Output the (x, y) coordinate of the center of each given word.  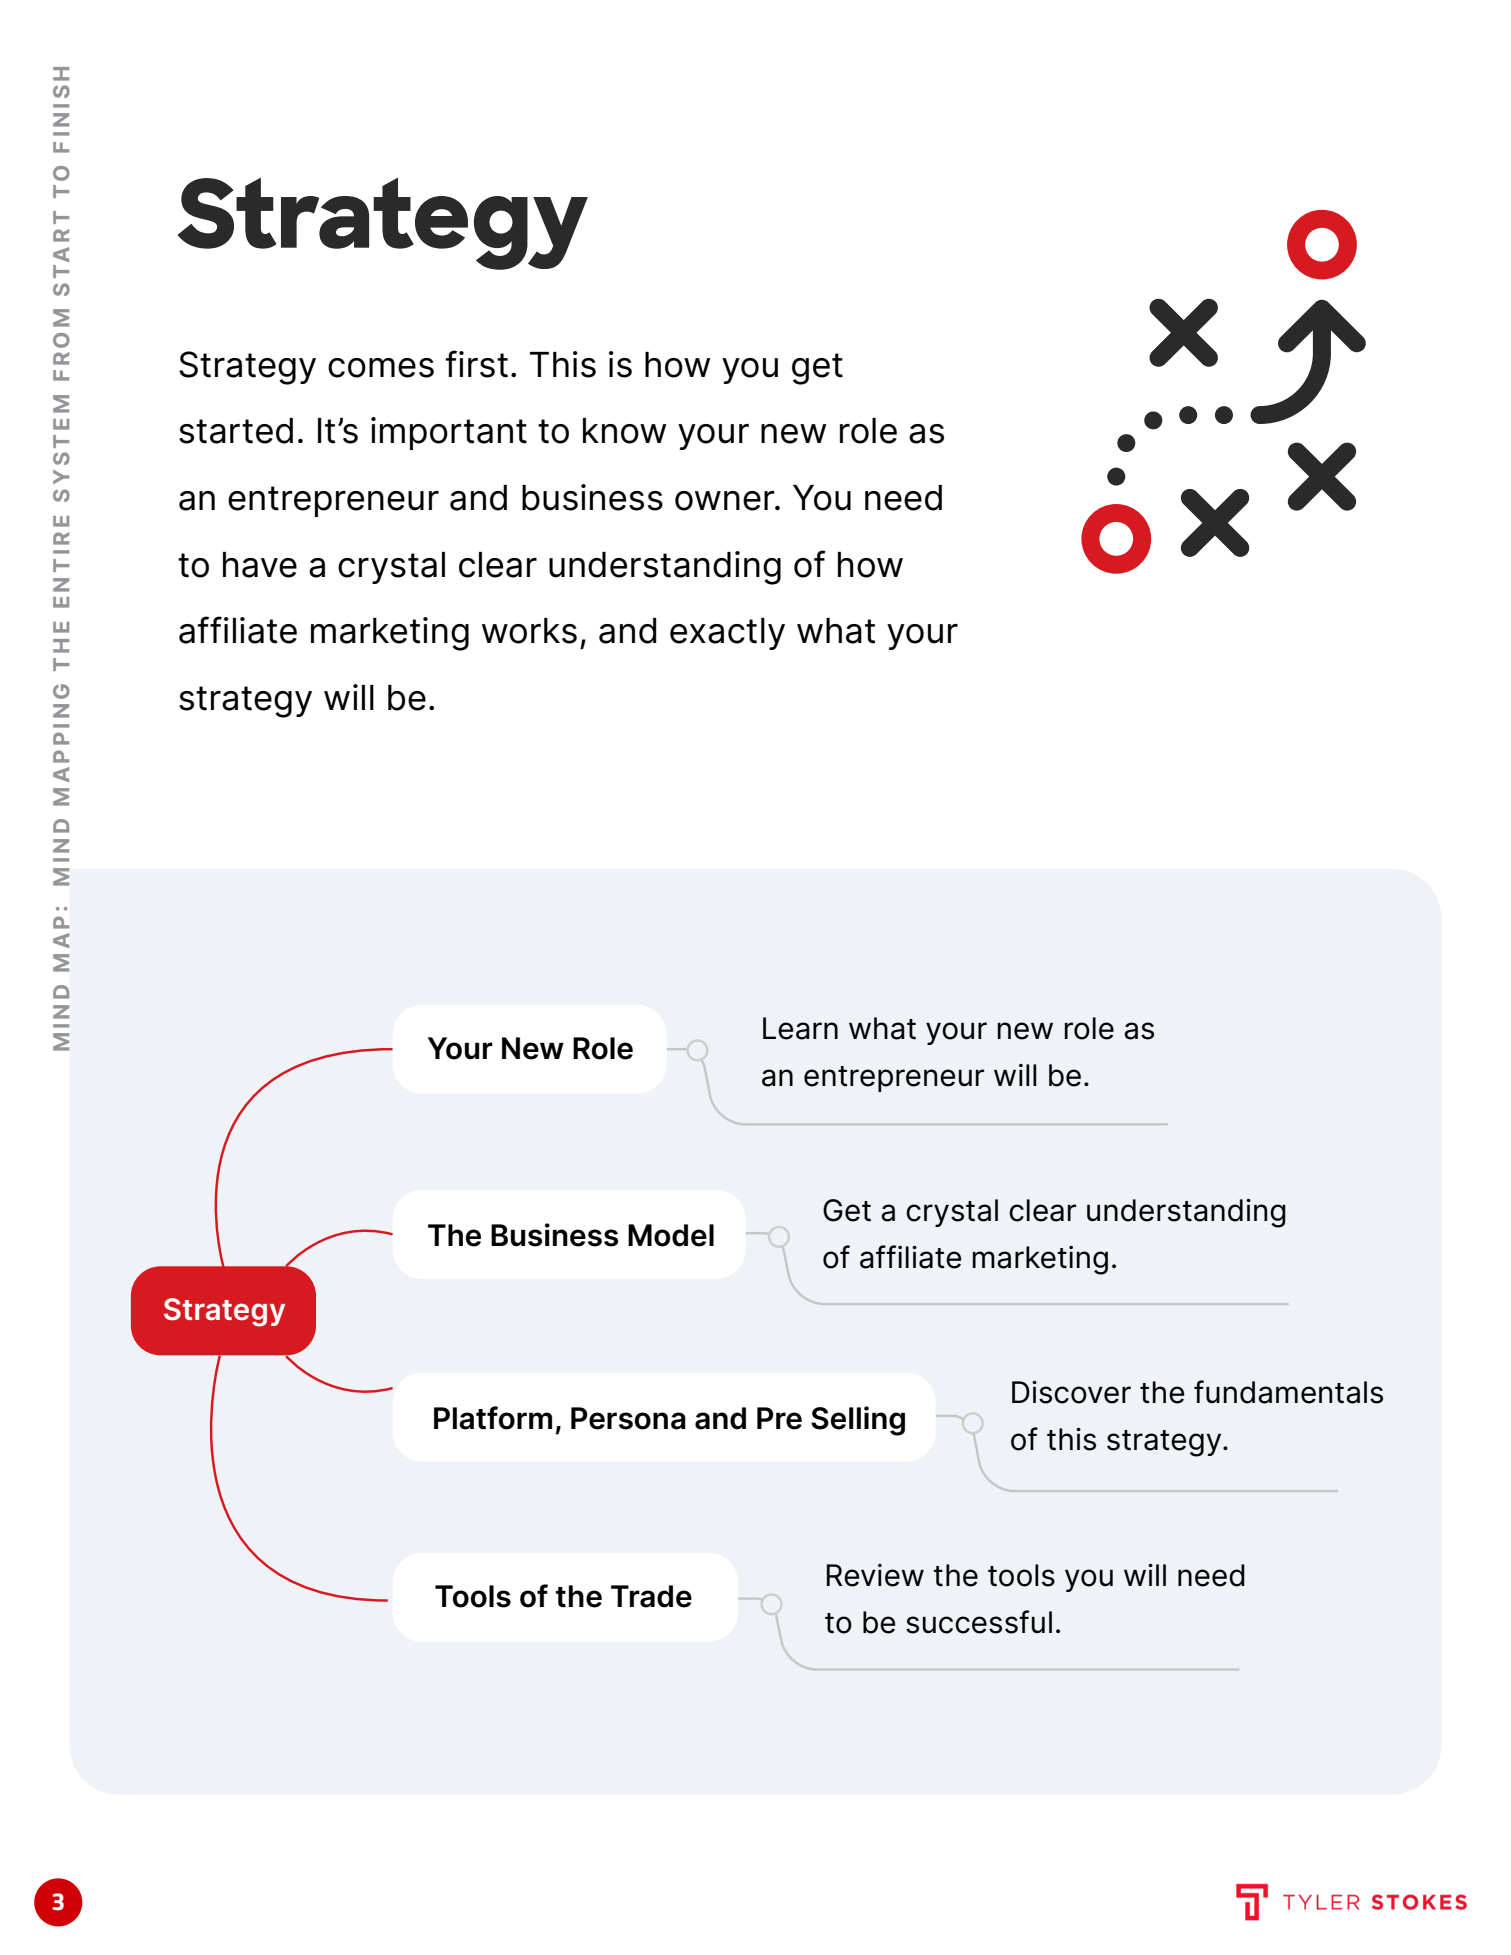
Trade (651, 1596)
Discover (1071, 1392)
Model (671, 1235)
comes (381, 368)
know (624, 431)
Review (875, 1575)
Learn (800, 1028)
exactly (727, 634)
